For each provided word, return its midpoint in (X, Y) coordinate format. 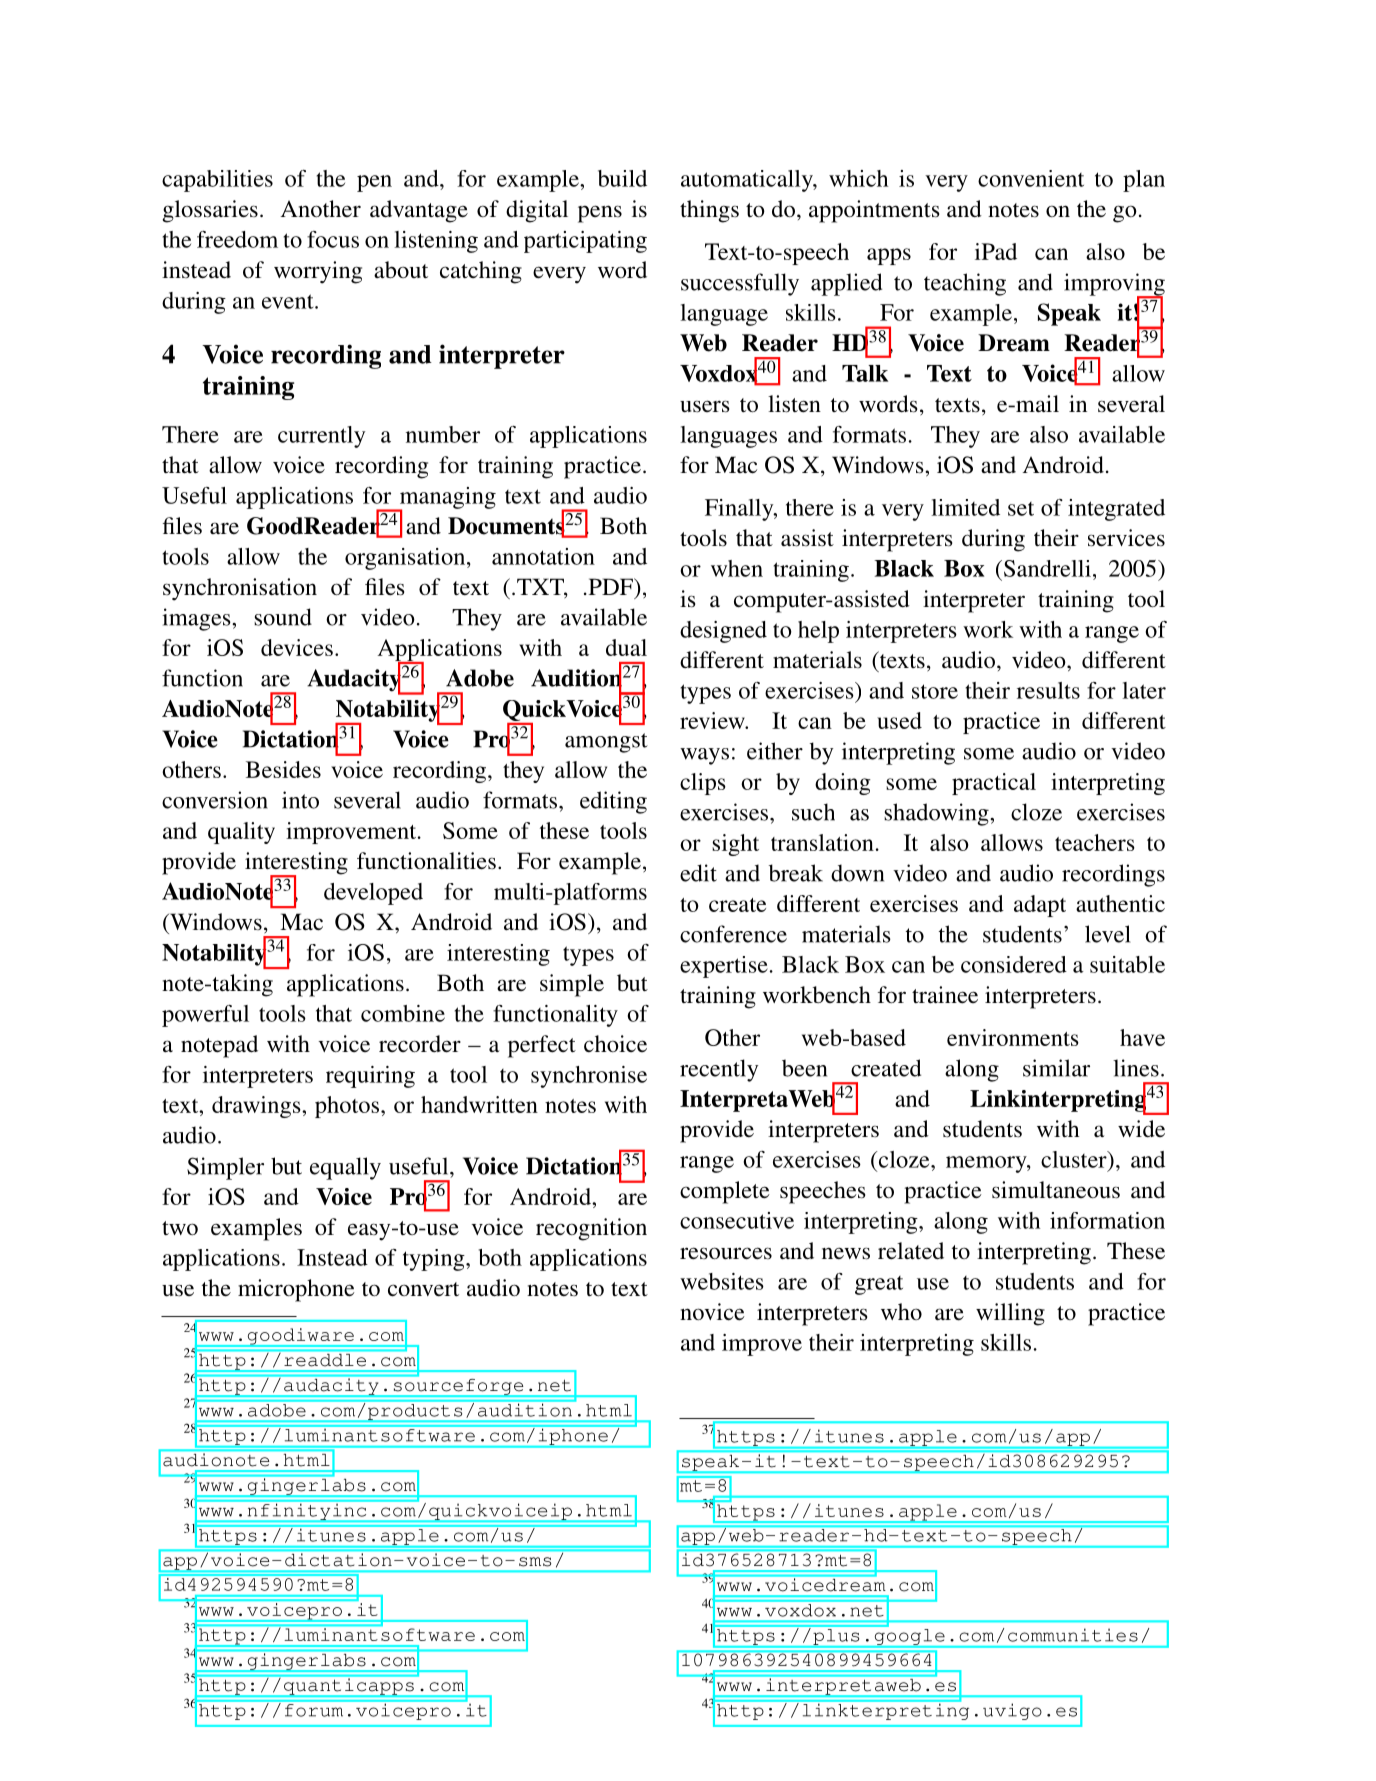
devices (297, 647)
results (1048, 690)
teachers (1095, 842)
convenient (1031, 178)
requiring (370, 1077)
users (704, 406)
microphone (296, 1290)
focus (333, 239)
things (709, 211)
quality (241, 833)
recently (719, 1070)
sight (735, 845)
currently (321, 437)
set (1021, 509)
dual (626, 647)
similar (1056, 1068)
